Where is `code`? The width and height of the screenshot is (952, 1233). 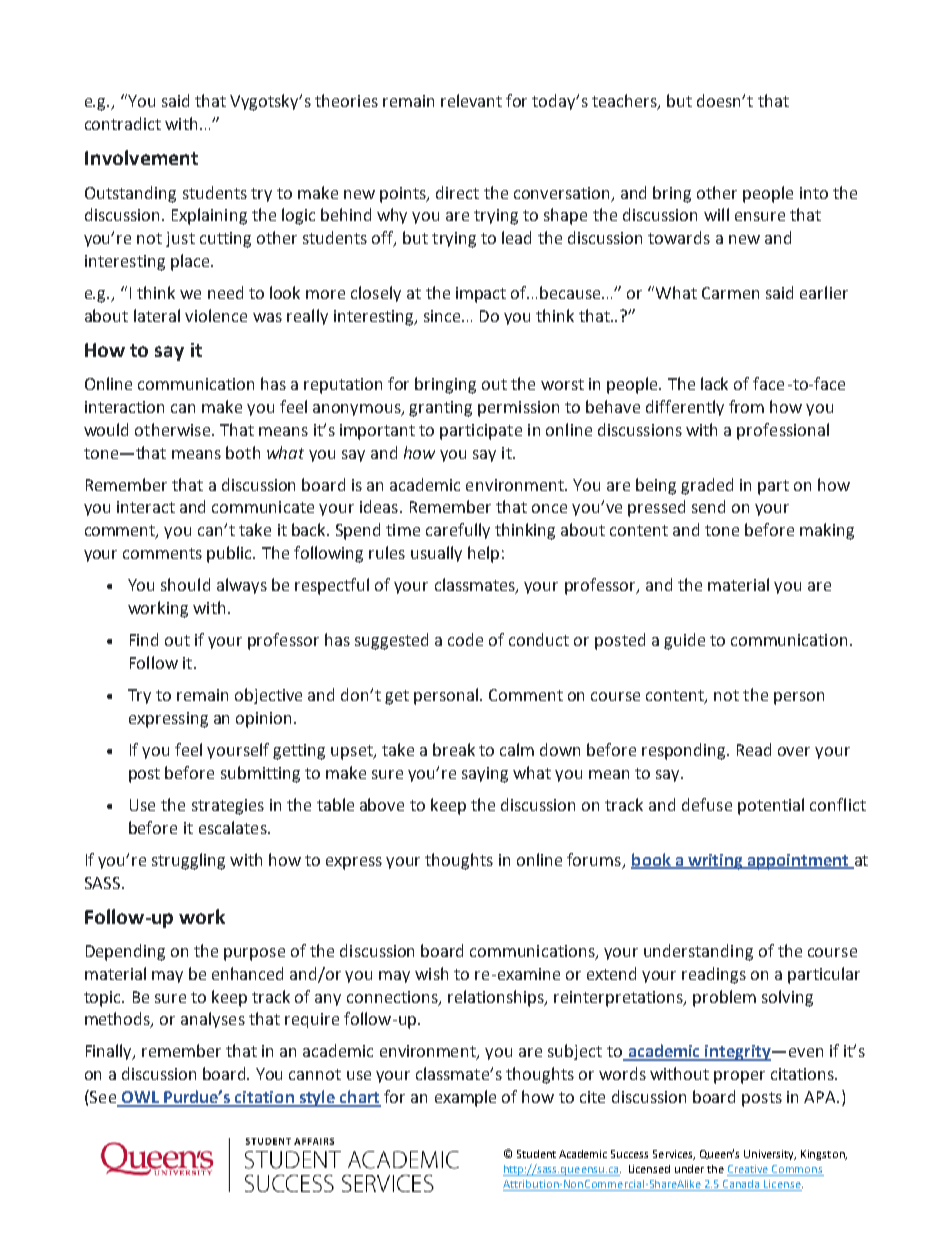 code is located at coordinates (465, 639).
